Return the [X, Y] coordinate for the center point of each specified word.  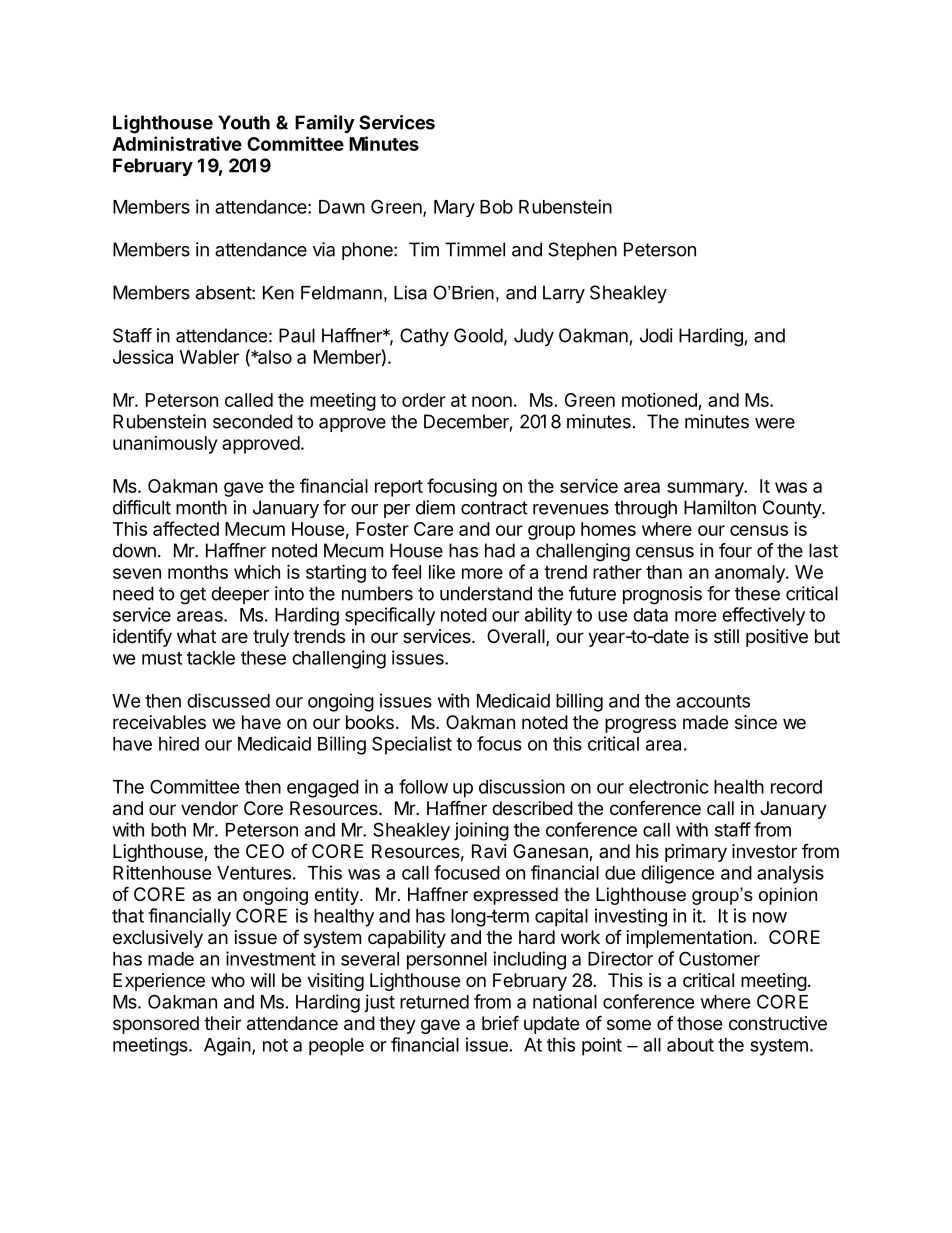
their [222, 1023]
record [796, 787]
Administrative [177, 143]
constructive [778, 1023]
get [193, 596]
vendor [209, 808]
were [775, 423]
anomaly [751, 574]
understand [486, 593]
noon [492, 401]
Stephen [582, 251]
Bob [496, 207]
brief [500, 1022]
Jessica [143, 357]
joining [481, 831]
